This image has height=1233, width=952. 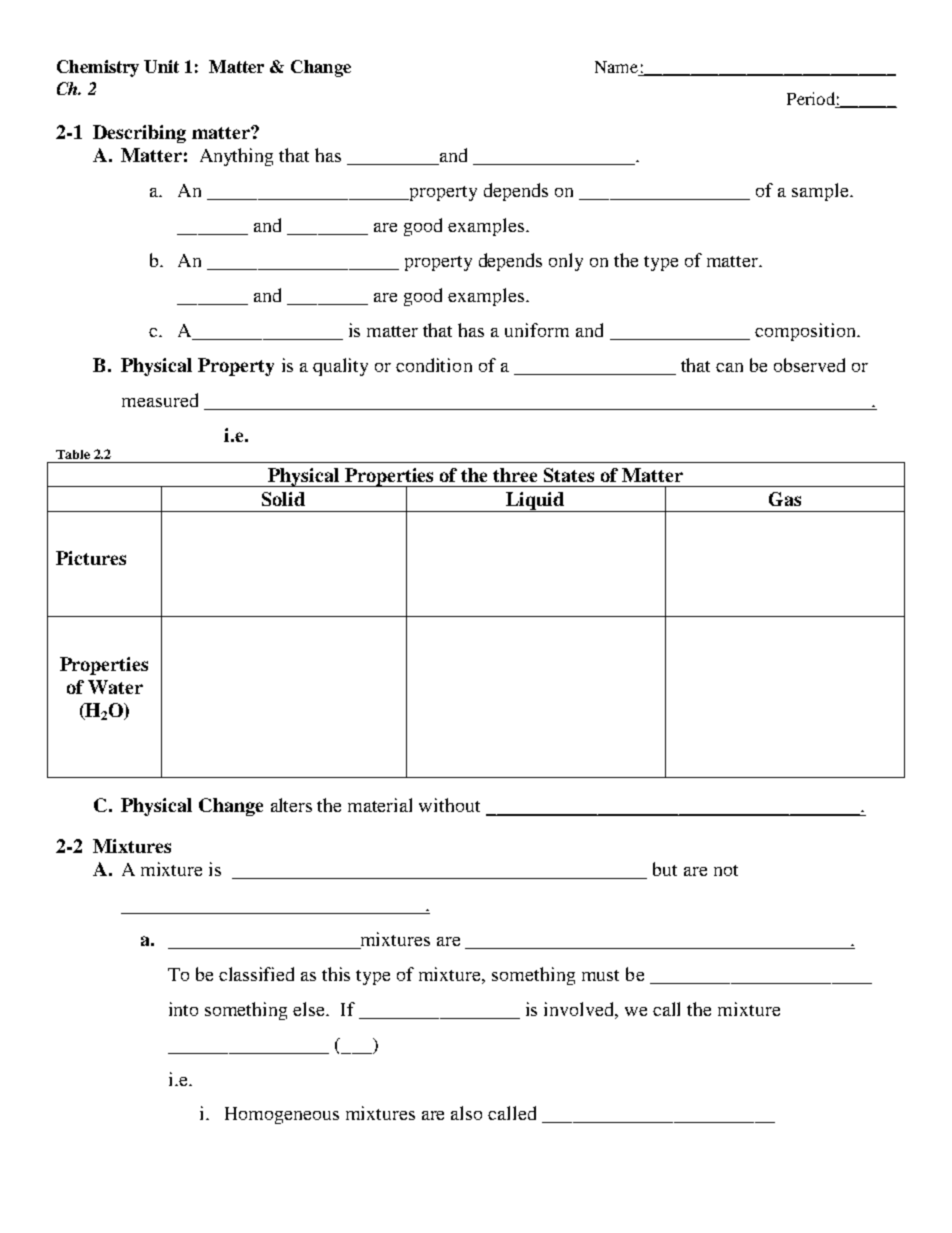 What do you see at coordinates (821, 192) in the image?
I see `sample` at bounding box center [821, 192].
